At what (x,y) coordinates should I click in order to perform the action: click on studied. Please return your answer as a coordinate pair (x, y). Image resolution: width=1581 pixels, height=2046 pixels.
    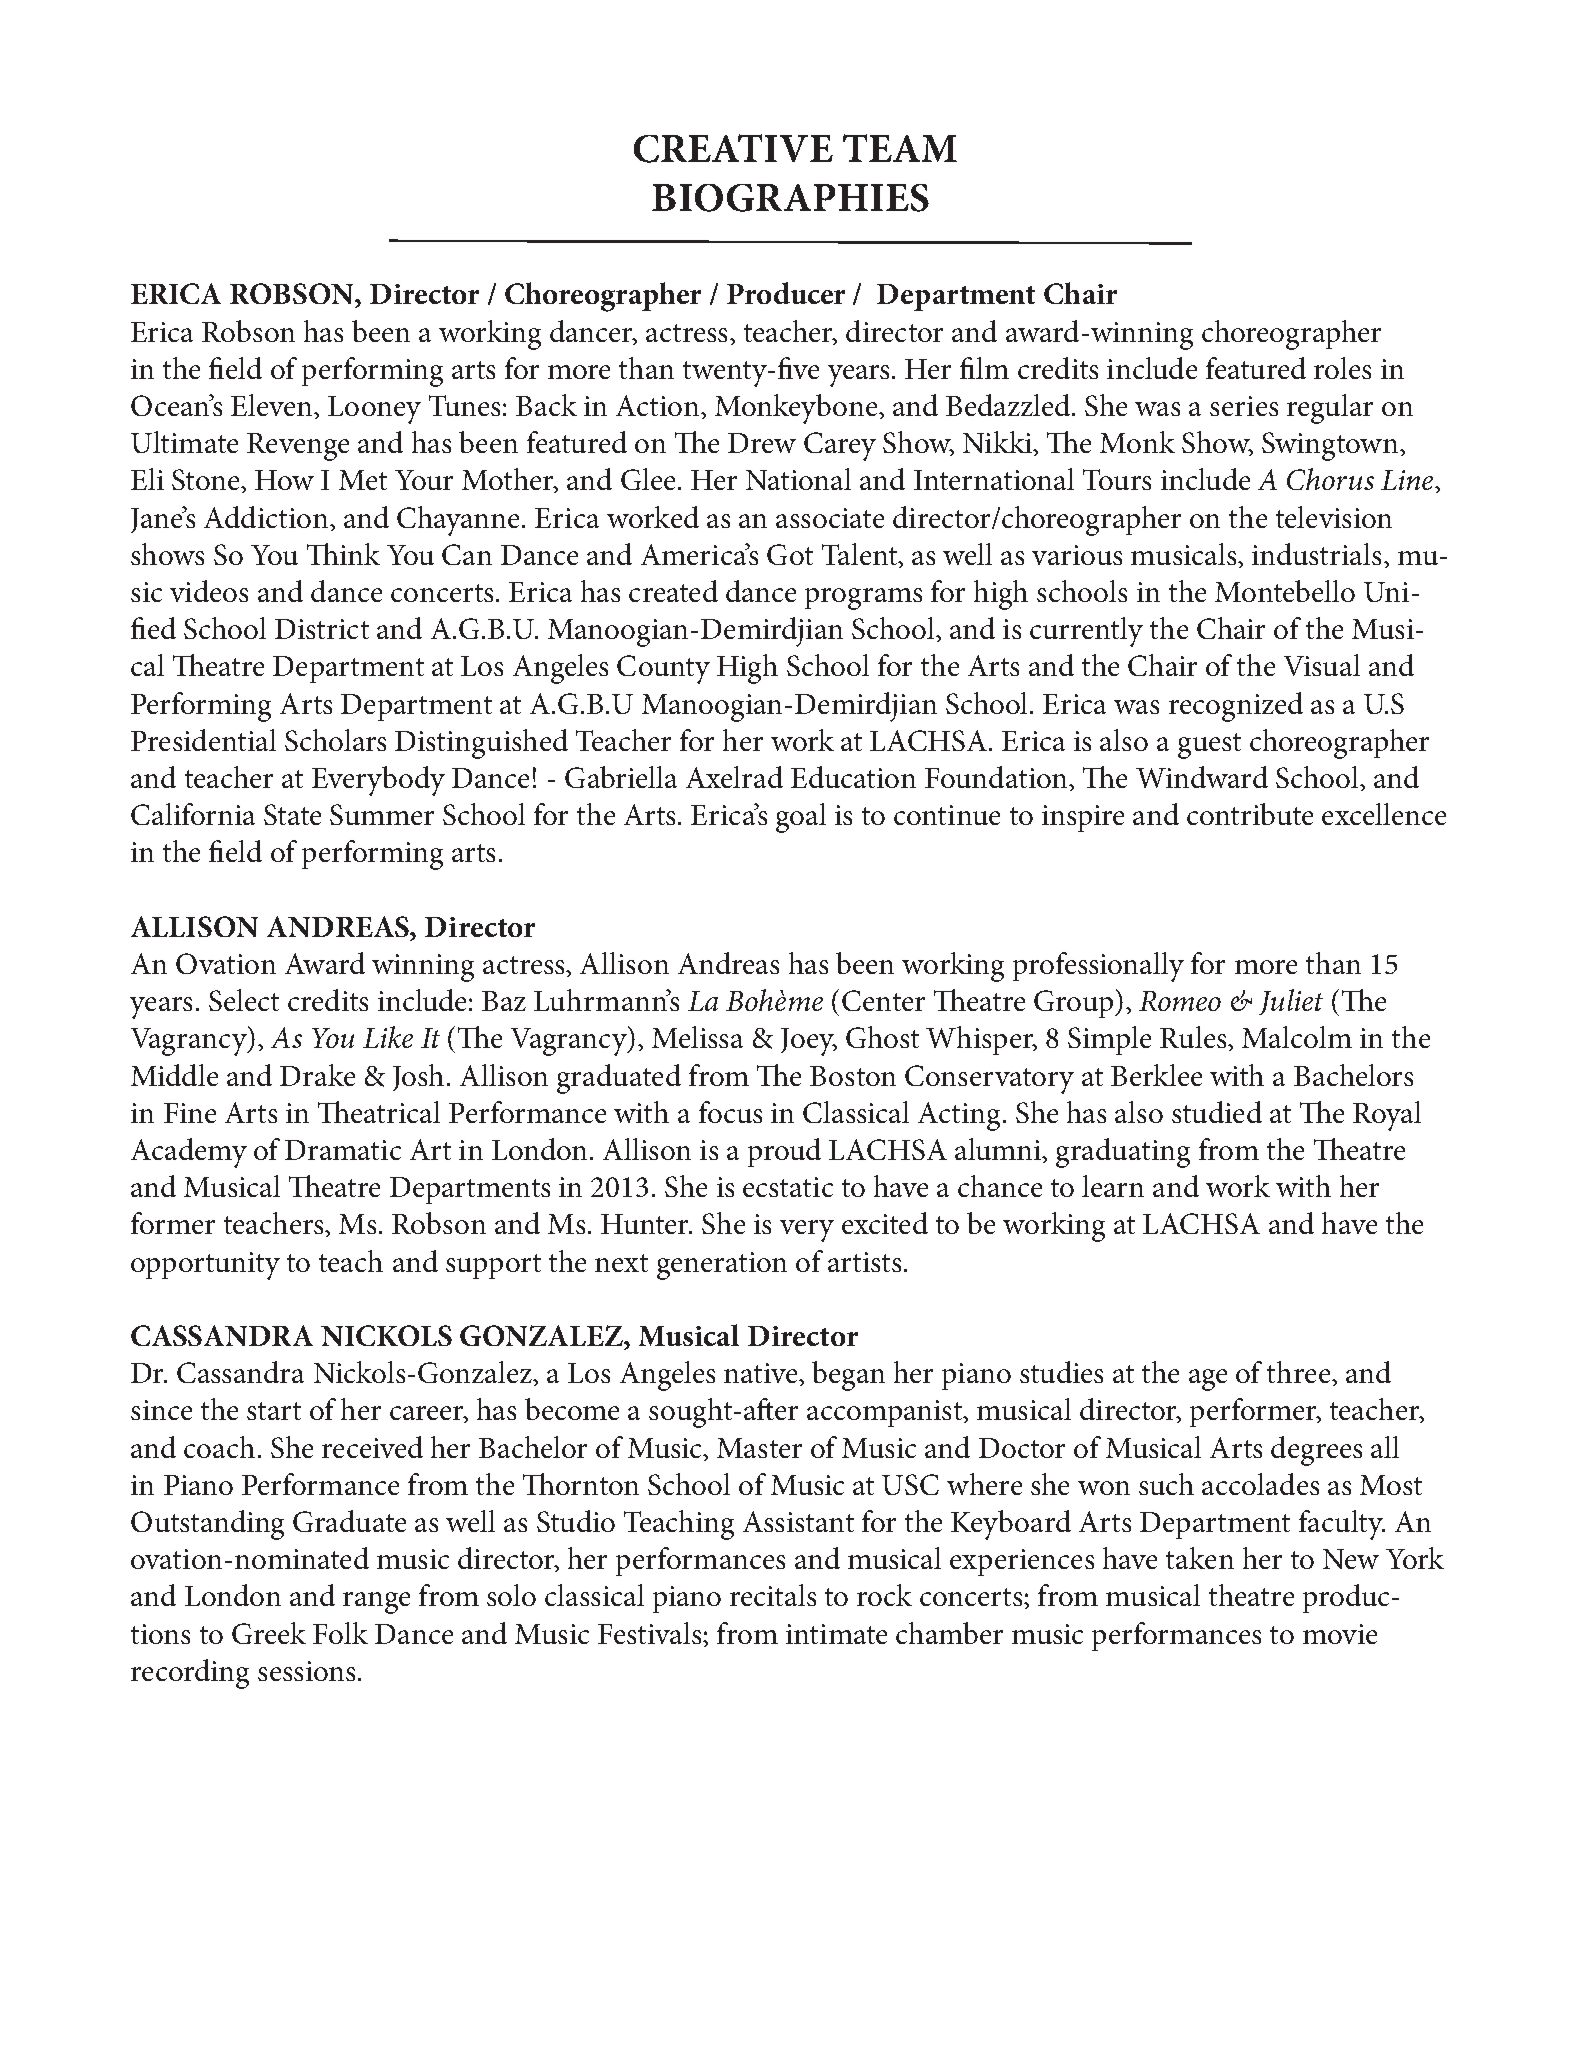
    Looking at the image, I should click on (1217, 1112).
